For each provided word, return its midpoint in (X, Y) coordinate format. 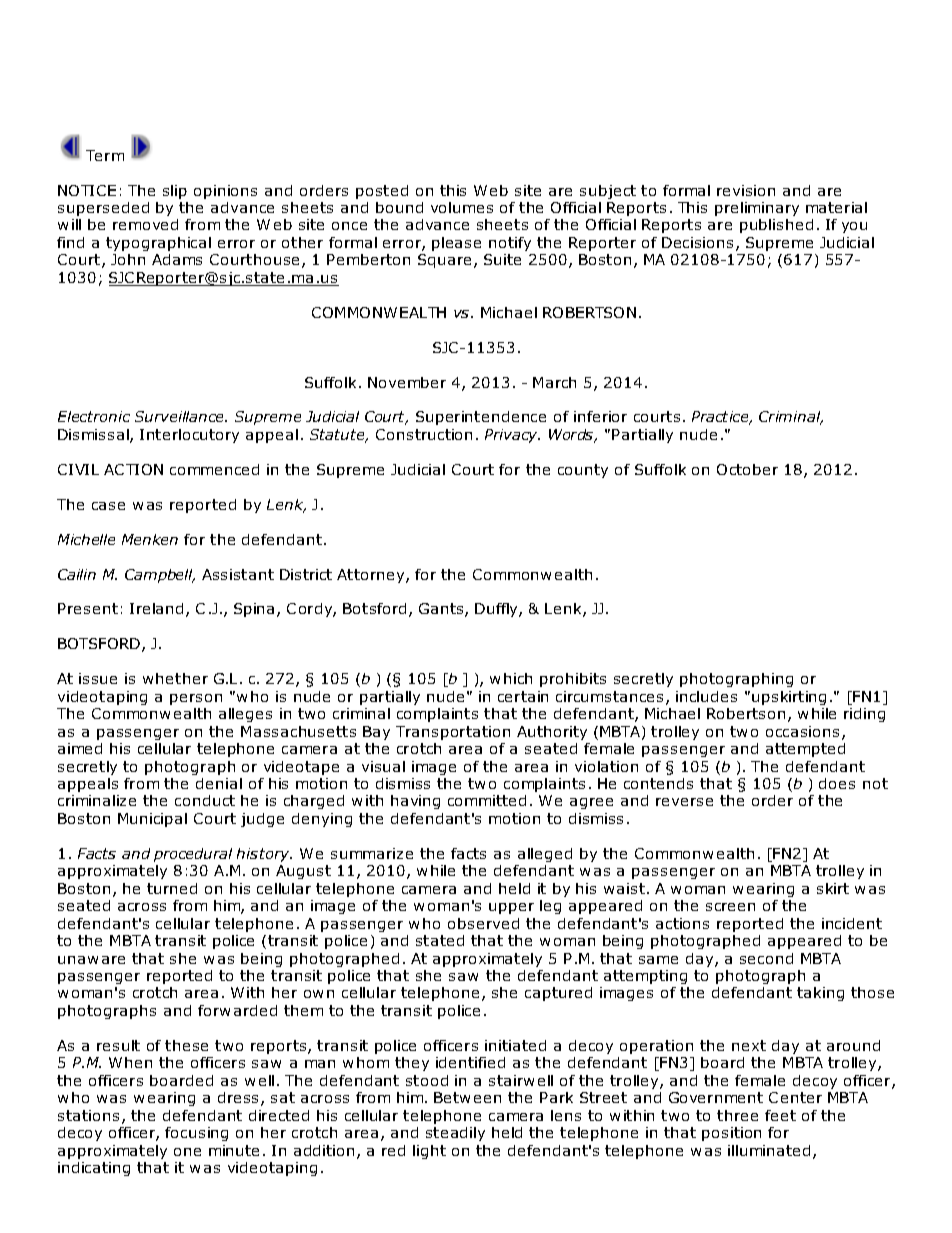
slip (175, 192)
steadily (455, 1134)
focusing (196, 1134)
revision (746, 190)
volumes (462, 207)
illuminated (769, 1150)
